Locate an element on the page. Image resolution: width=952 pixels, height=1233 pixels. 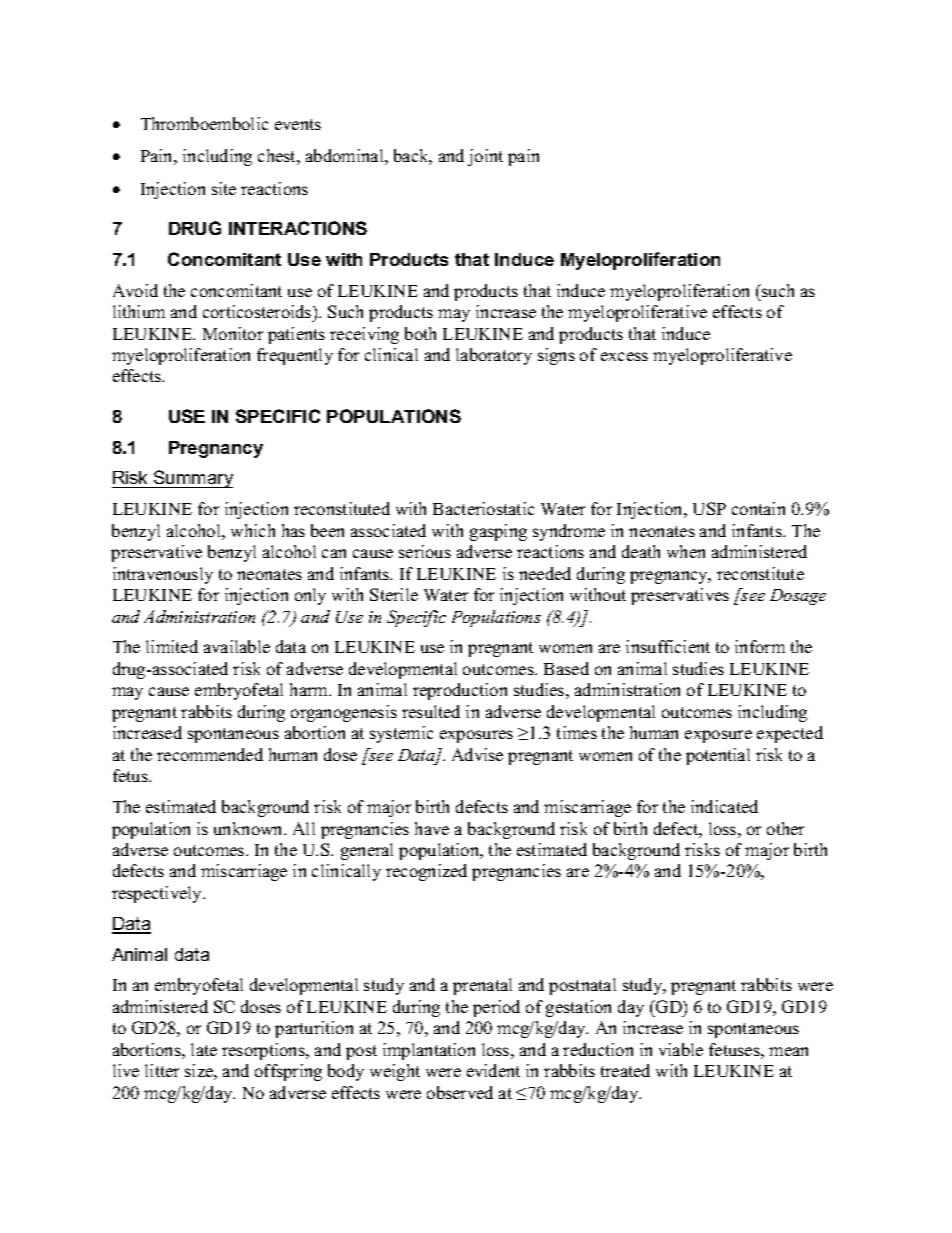
viable is located at coordinates (681, 1049).
